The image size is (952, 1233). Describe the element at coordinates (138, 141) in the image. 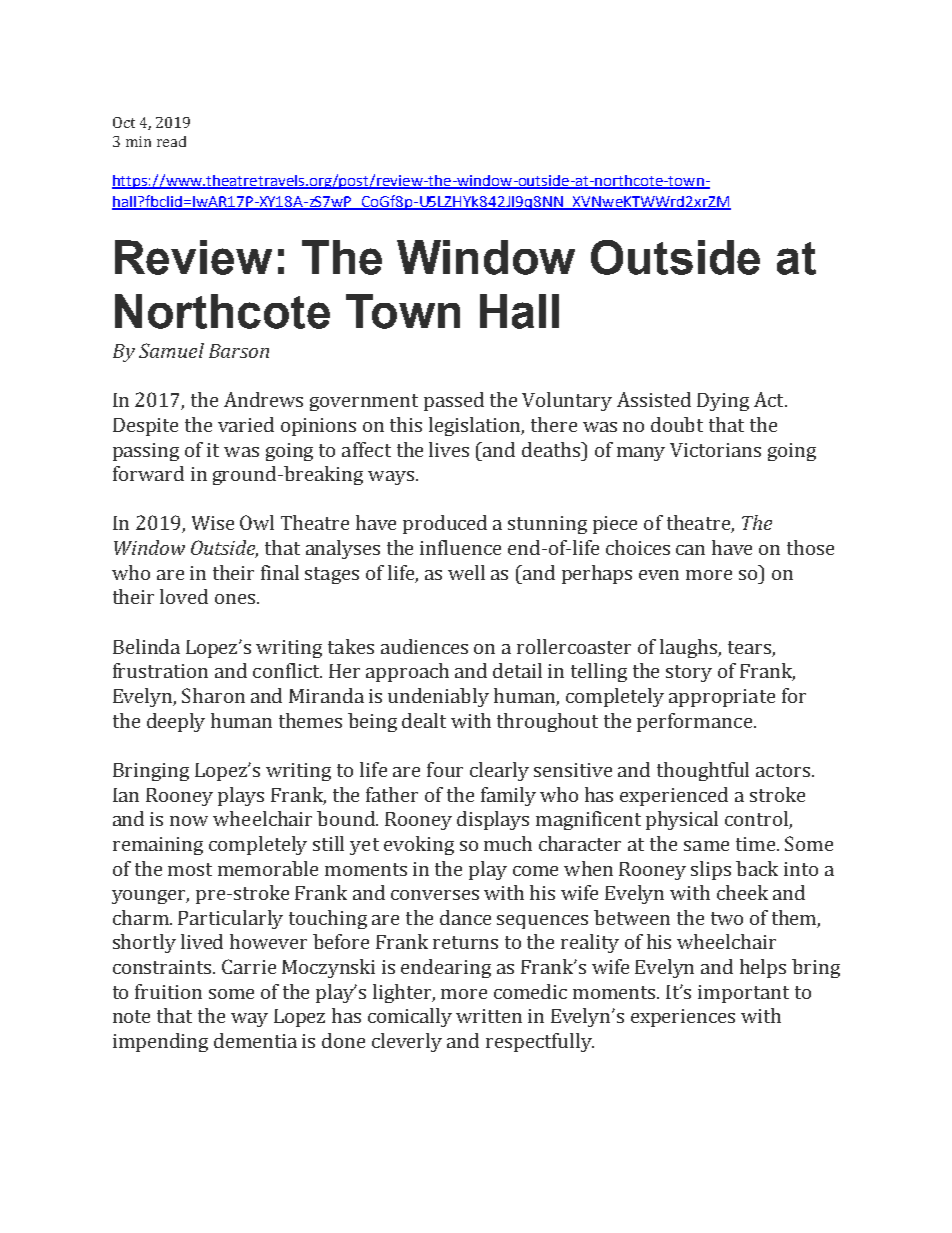

I see `min` at that location.
